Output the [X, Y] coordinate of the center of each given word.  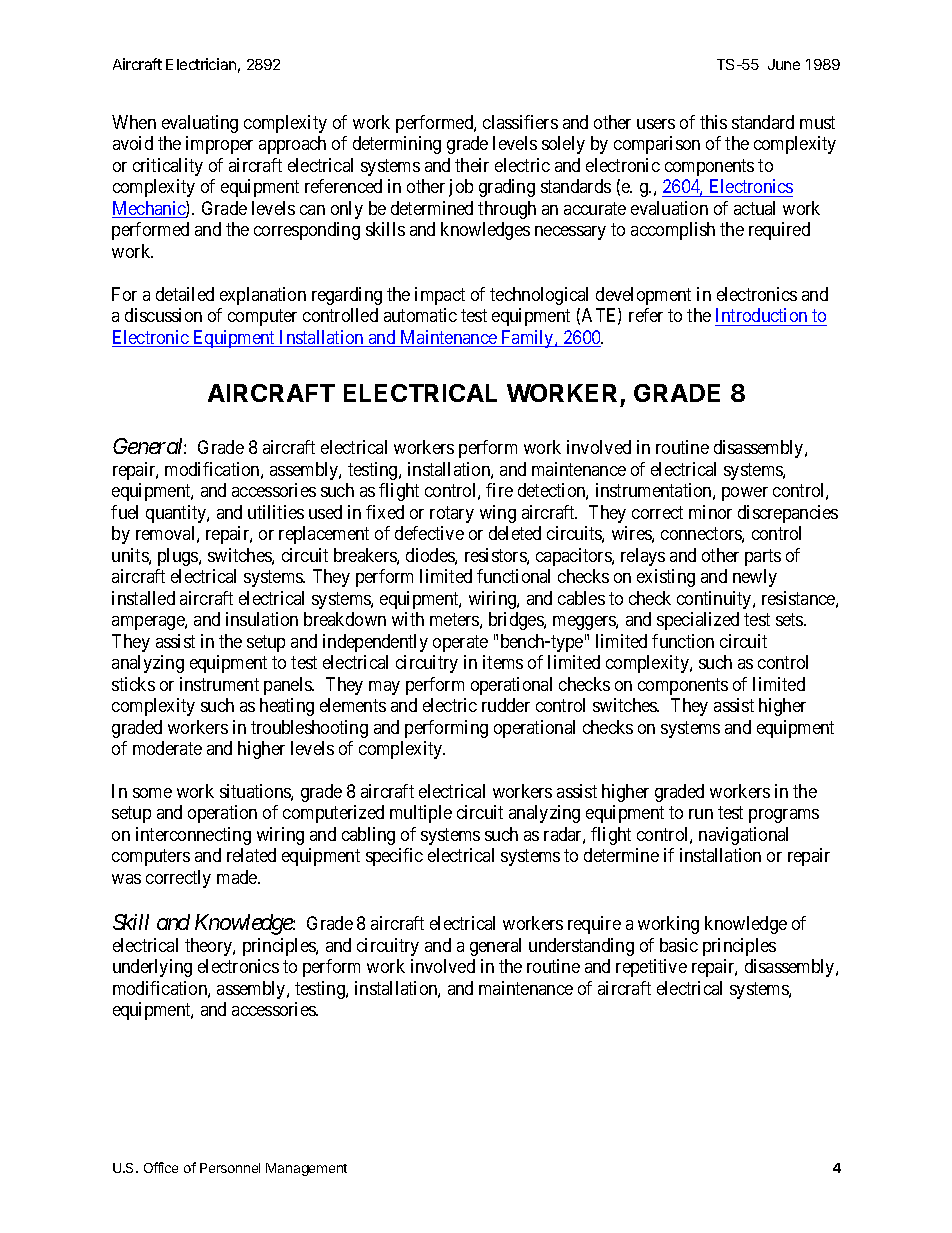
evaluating [200, 124]
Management [306, 1169]
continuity [715, 600]
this [713, 122]
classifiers [520, 122]
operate [460, 643]
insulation [262, 619]
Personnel [230, 1168]
